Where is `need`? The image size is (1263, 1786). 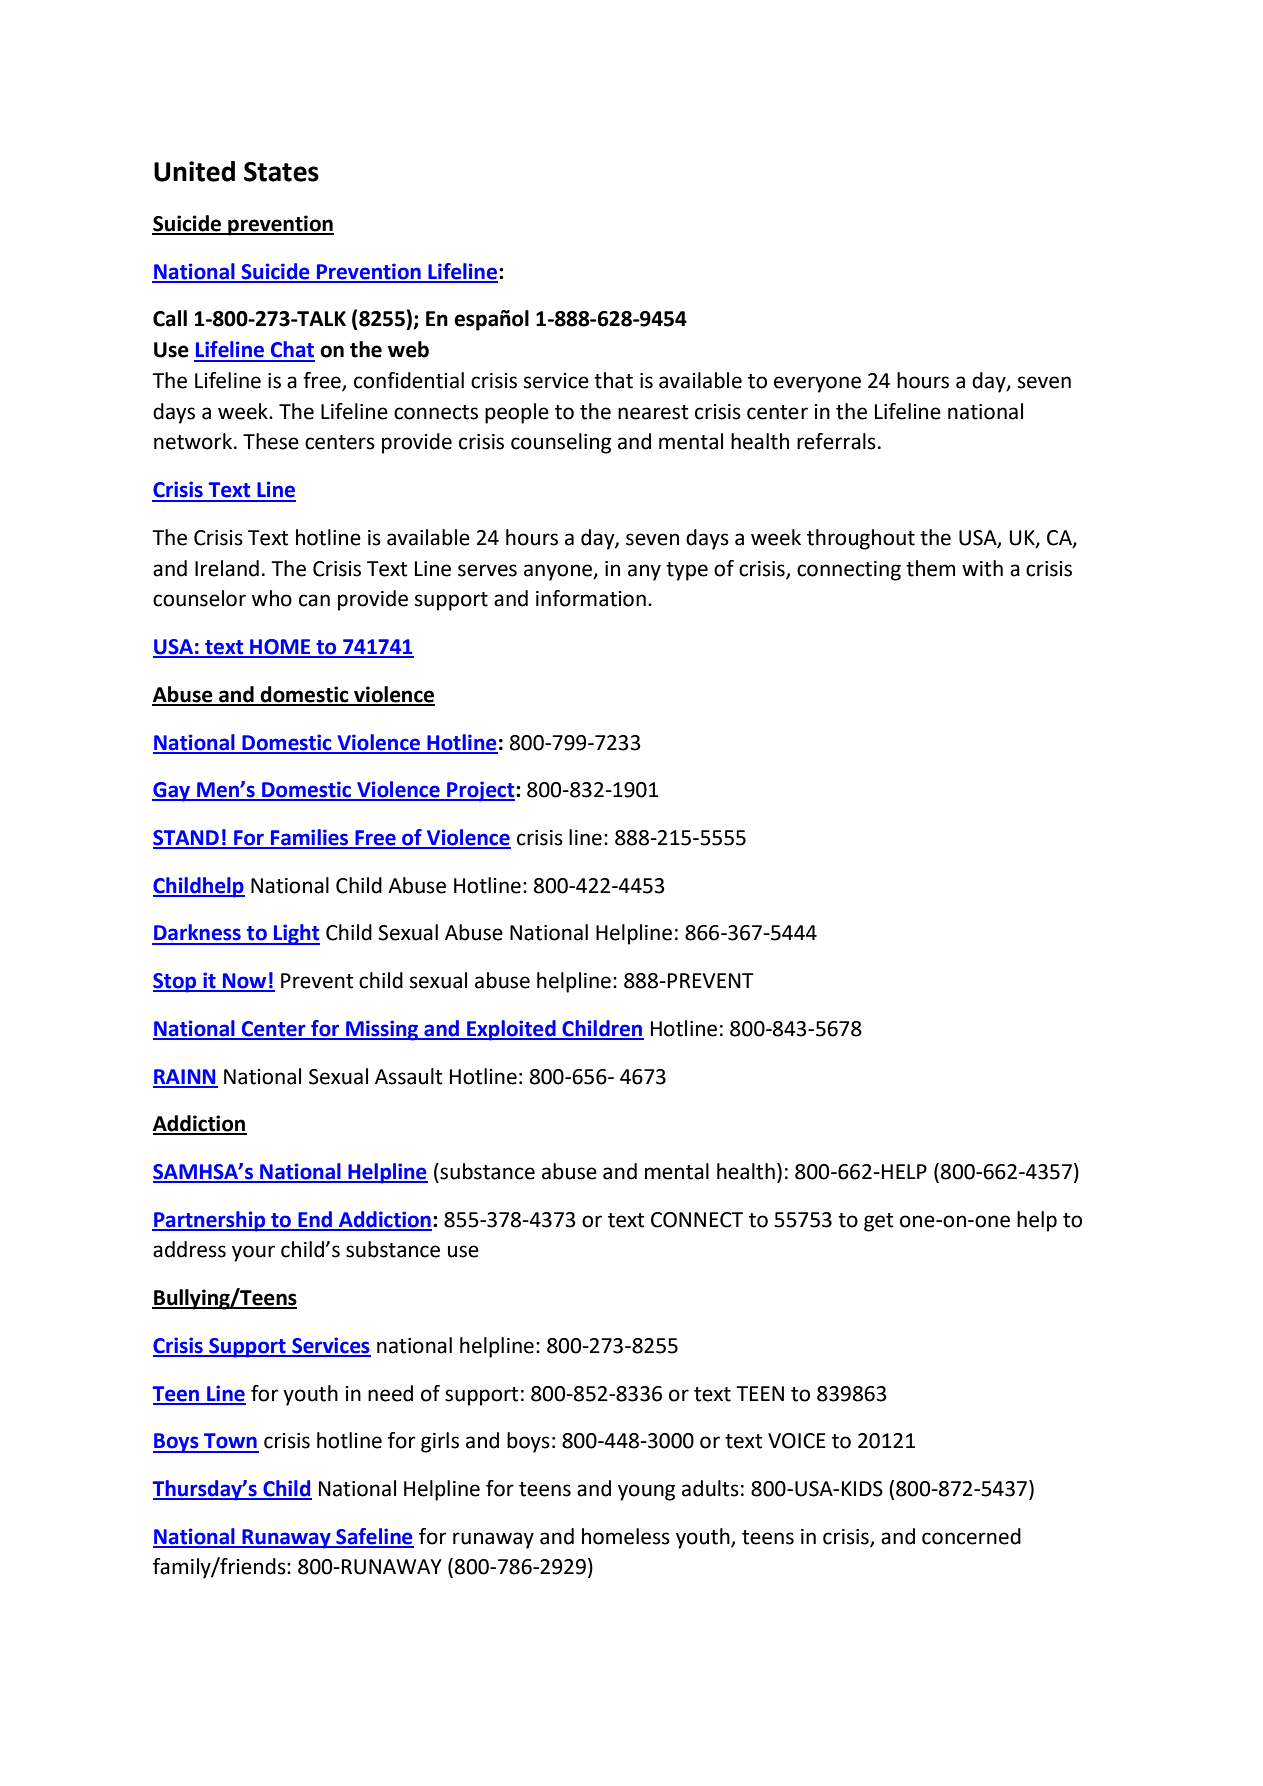 need is located at coordinates (390, 1393).
